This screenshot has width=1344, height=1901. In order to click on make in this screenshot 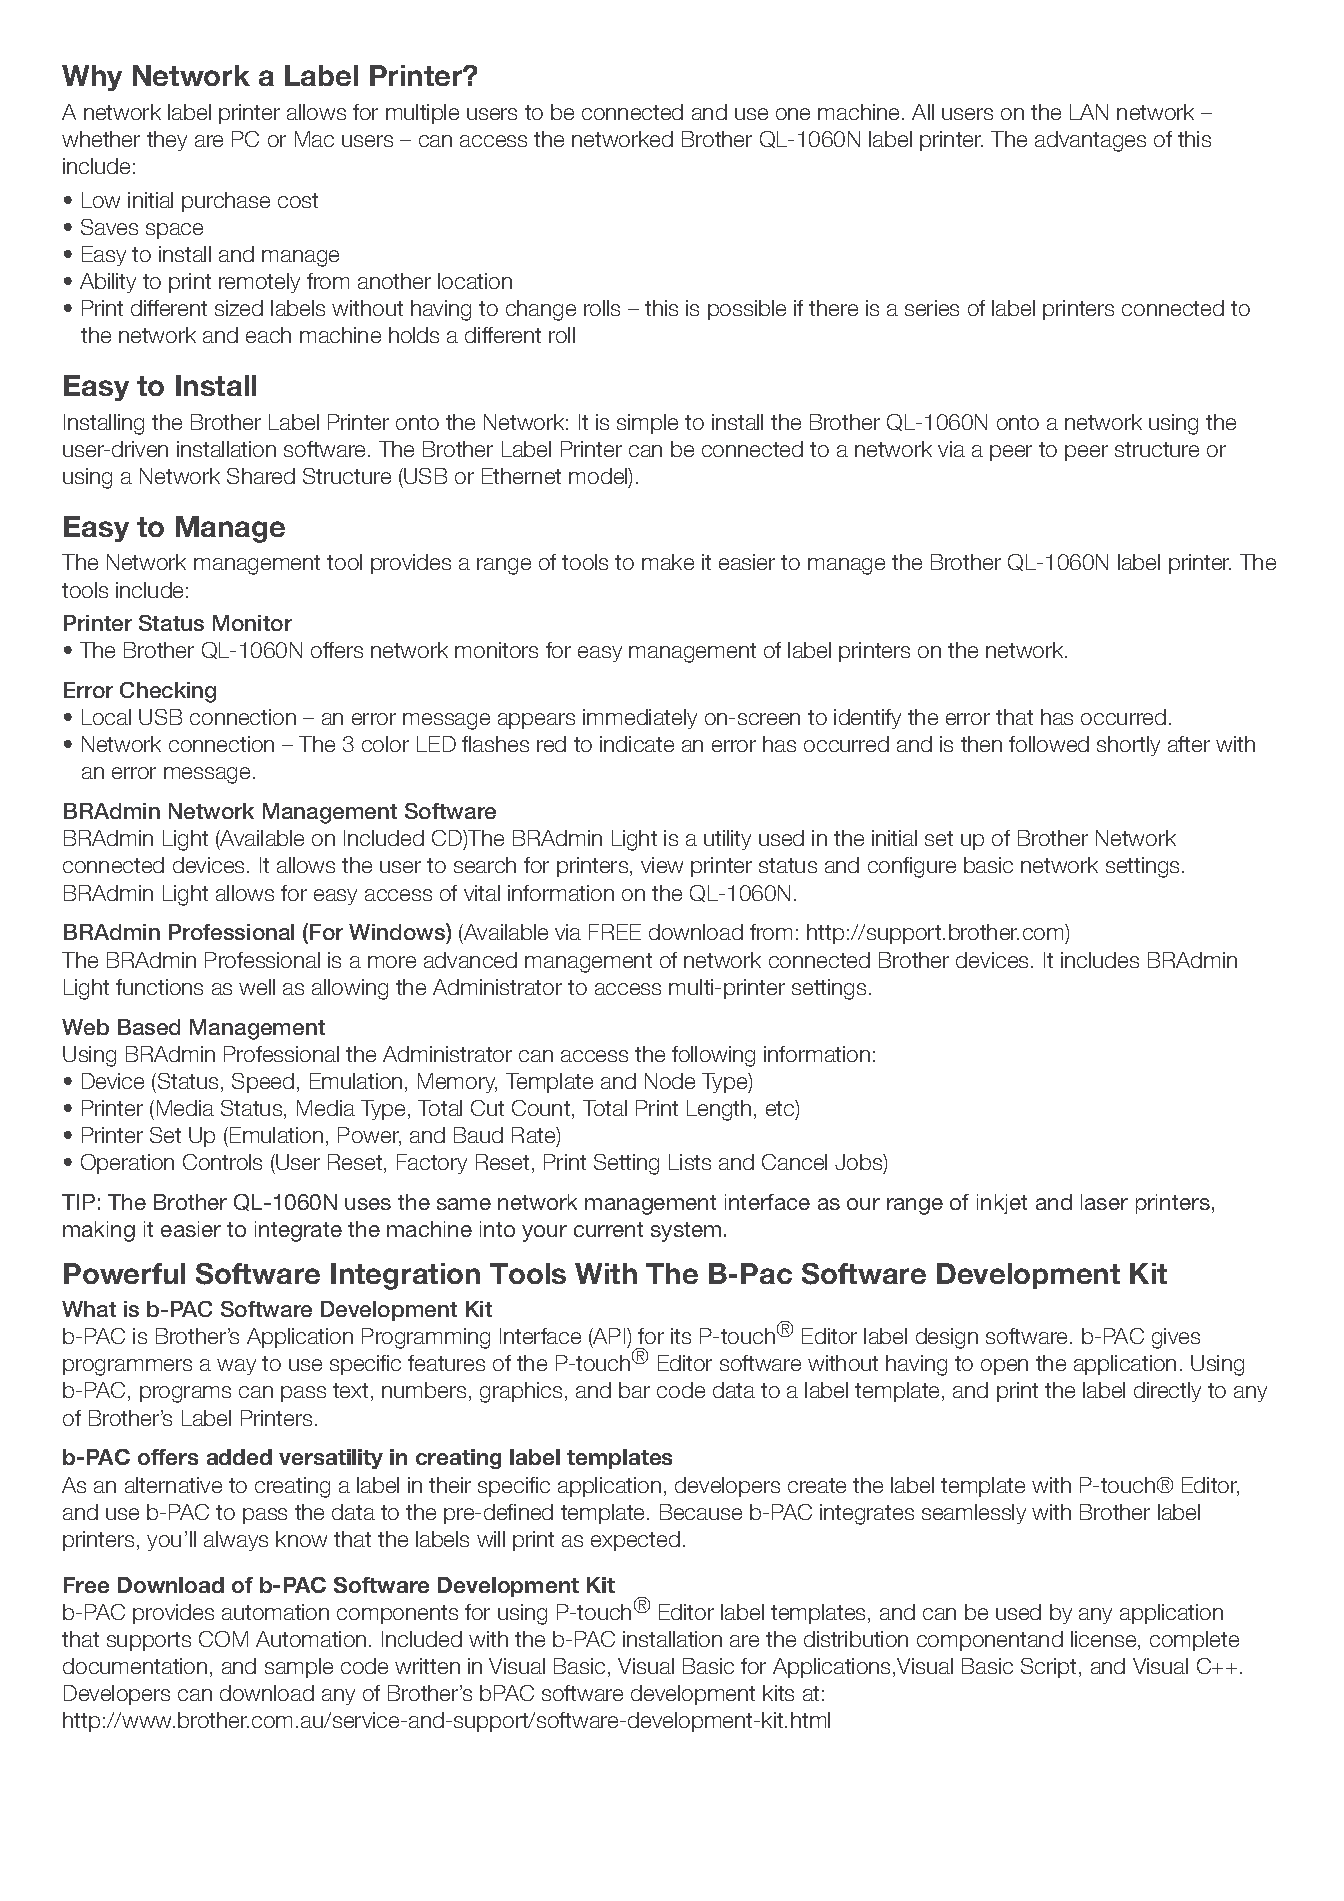, I will do `click(668, 562)`.
